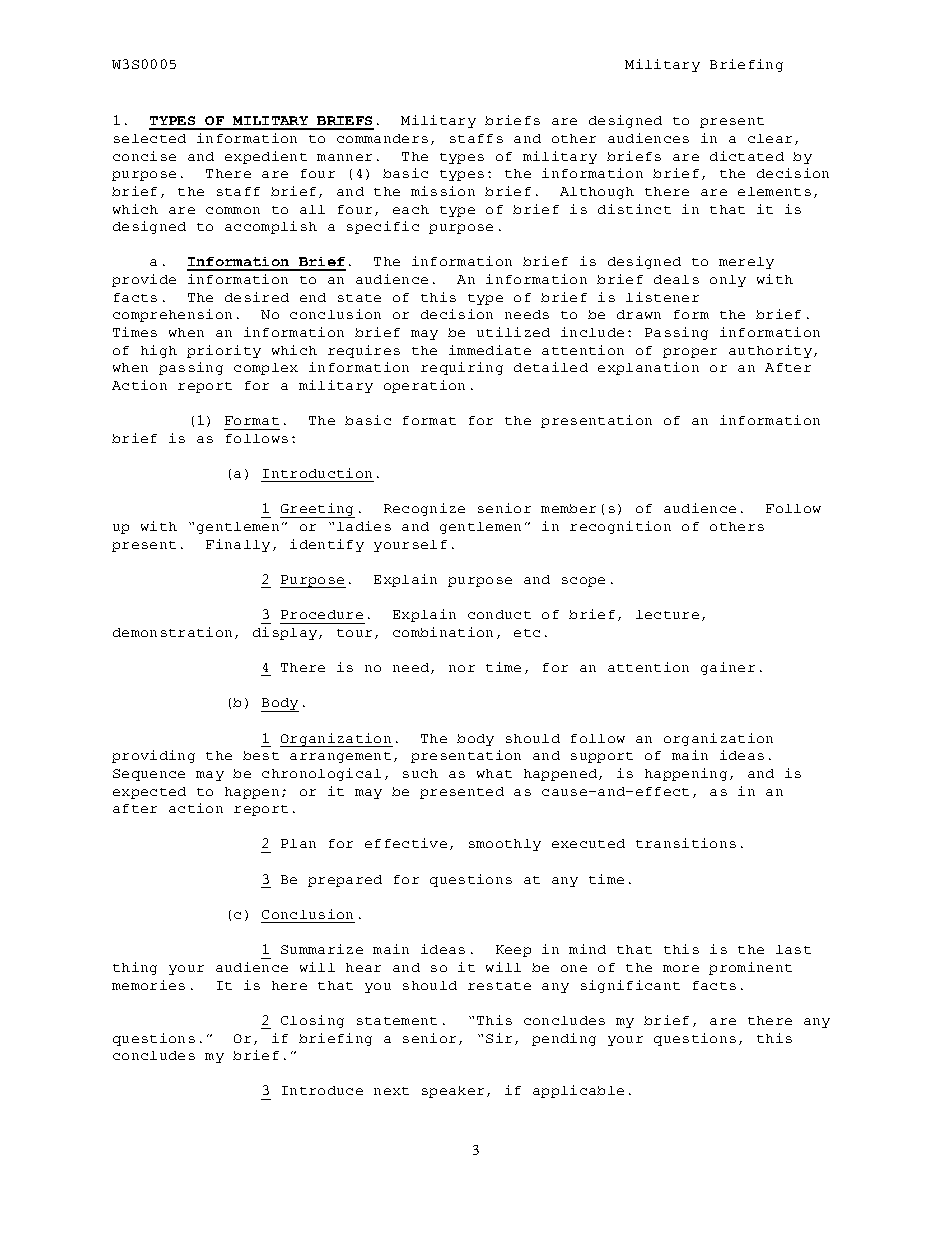  What do you see at coordinates (424, 509) in the page?
I see `Recognize` at bounding box center [424, 509].
